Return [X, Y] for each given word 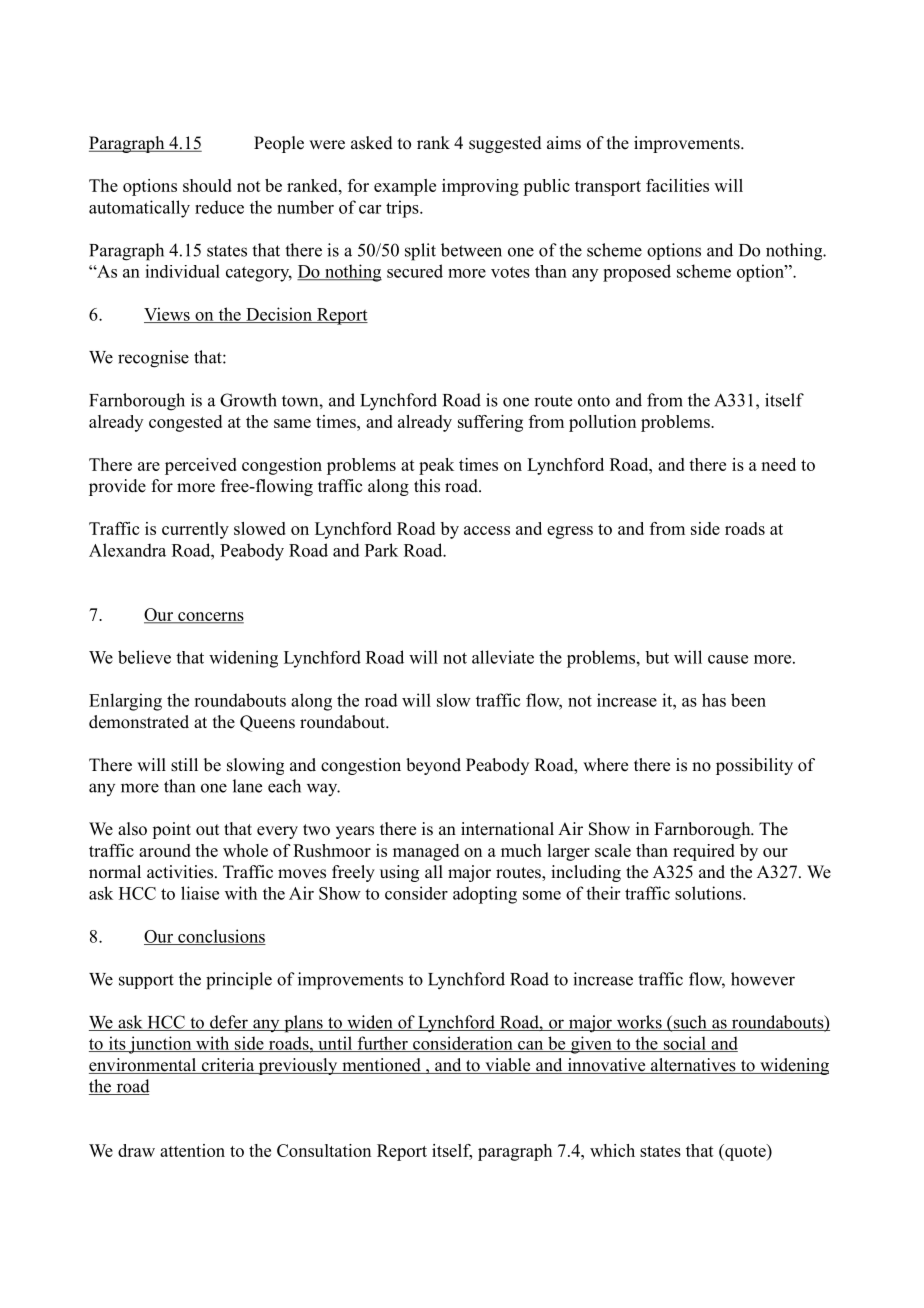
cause [728, 659]
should [207, 185]
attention [192, 1150]
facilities [677, 185]
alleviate [503, 657]
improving [480, 187]
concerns [210, 617]
